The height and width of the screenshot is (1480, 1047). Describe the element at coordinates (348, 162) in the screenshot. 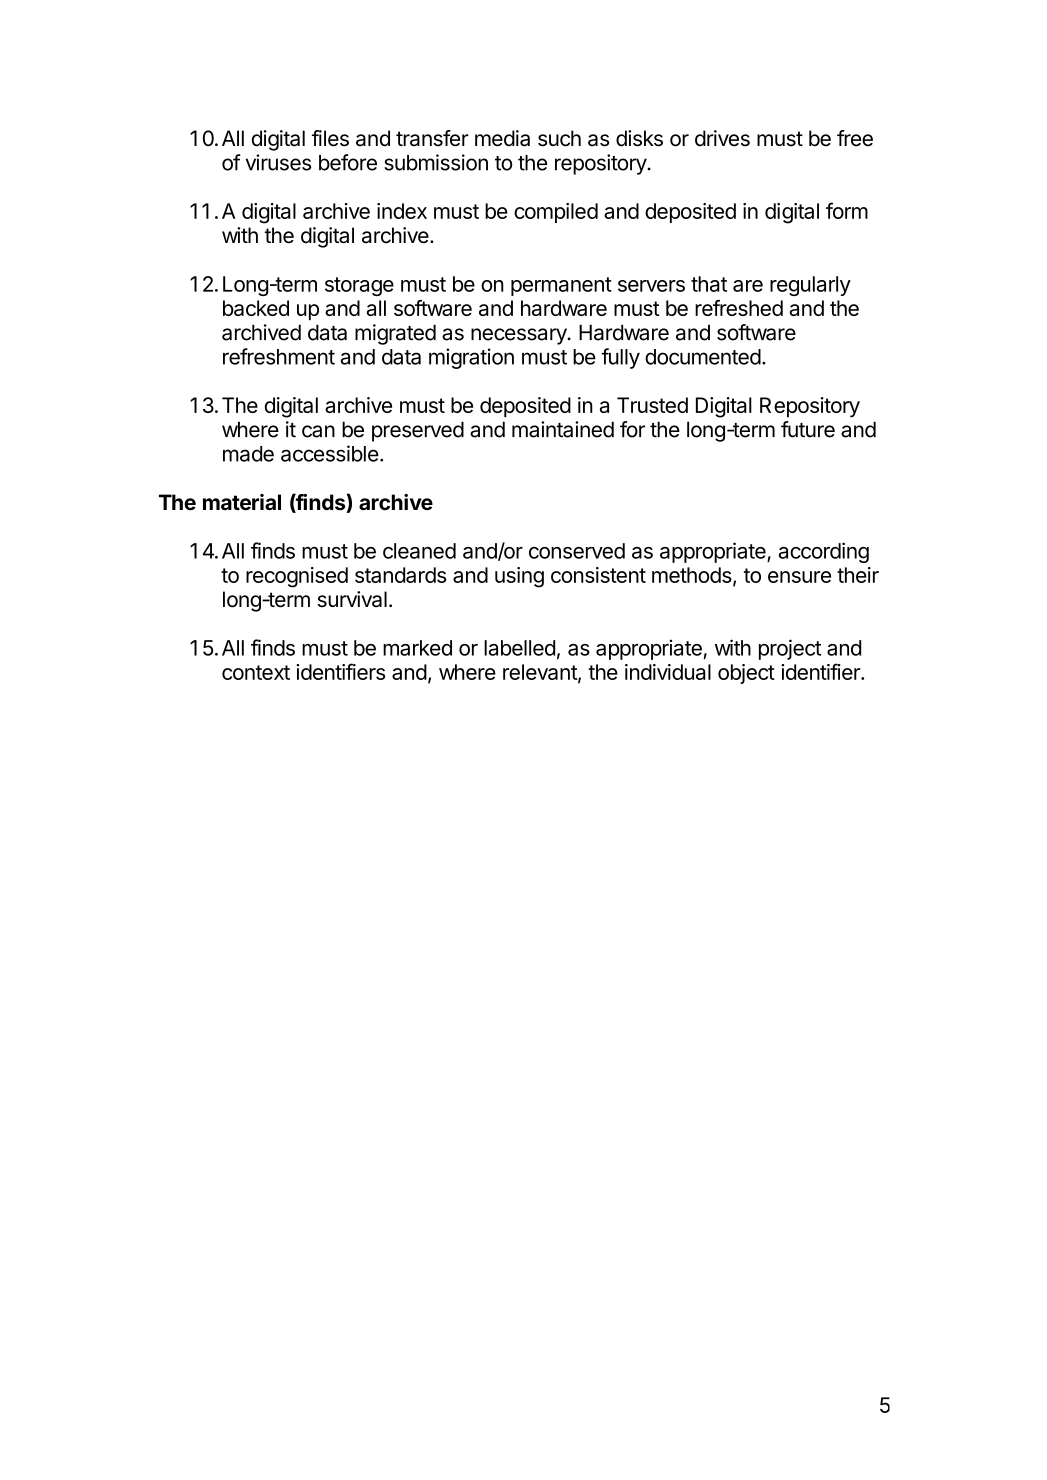

I see `before` at that location.
